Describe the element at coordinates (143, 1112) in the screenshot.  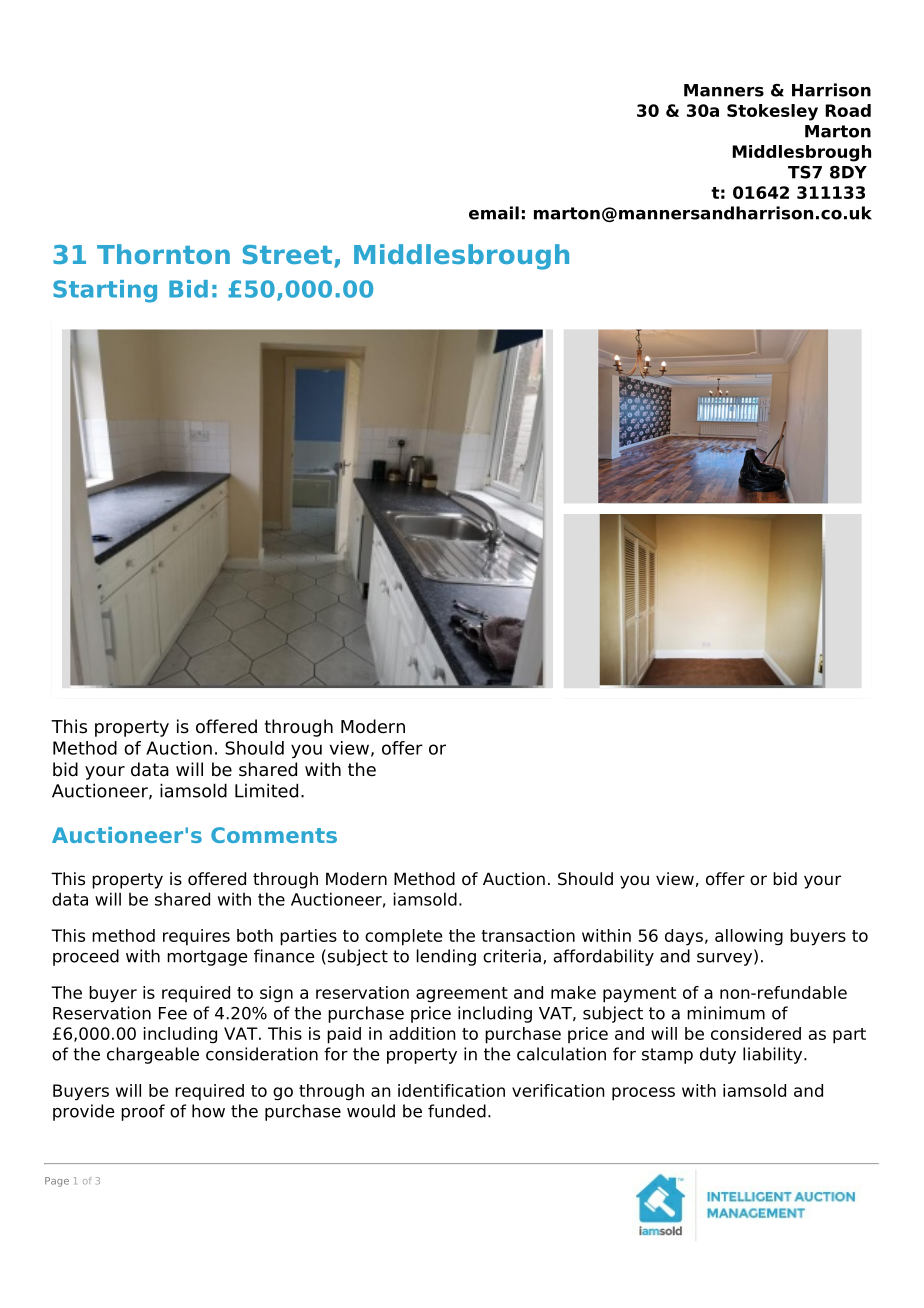
I see `proof` at that location.
